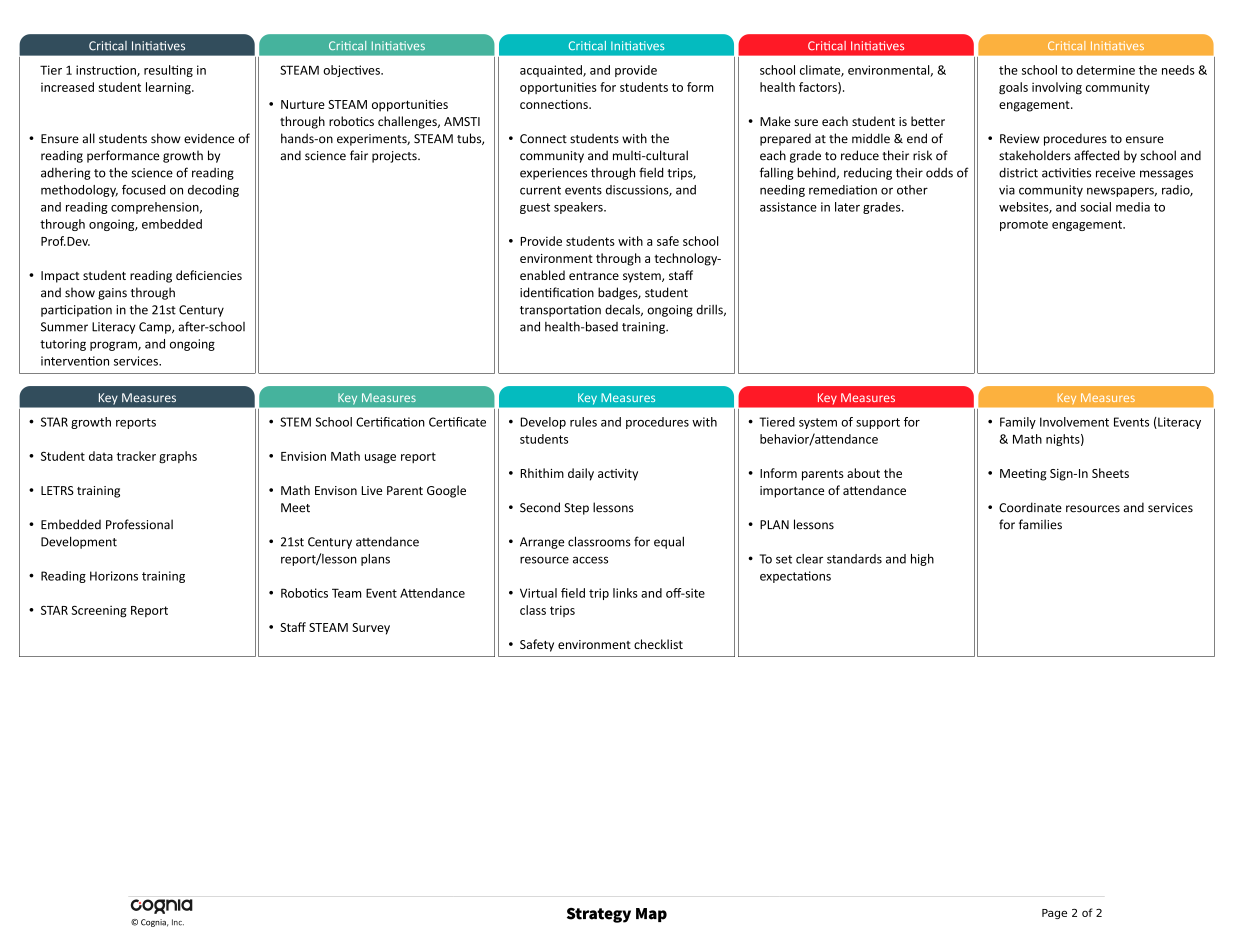  I want to click on learning, so click(169, 88).
